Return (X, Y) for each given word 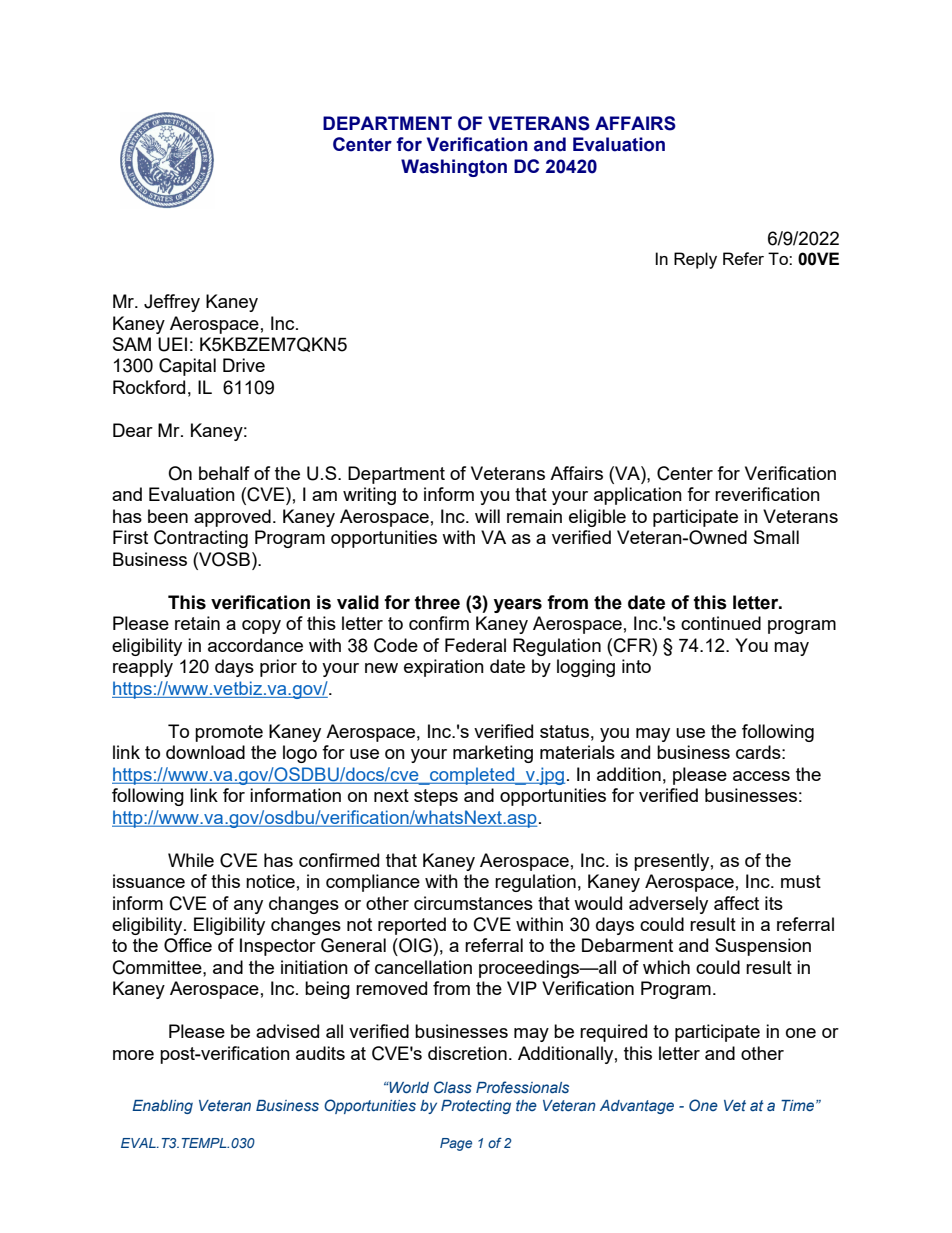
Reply (695, 260)
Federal (475, 645)
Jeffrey (172, 303)
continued (721, 623)
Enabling (162, 1107)
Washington (454, 168)
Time (799, 1105)
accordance (255, 645)
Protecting (476, 1107)
